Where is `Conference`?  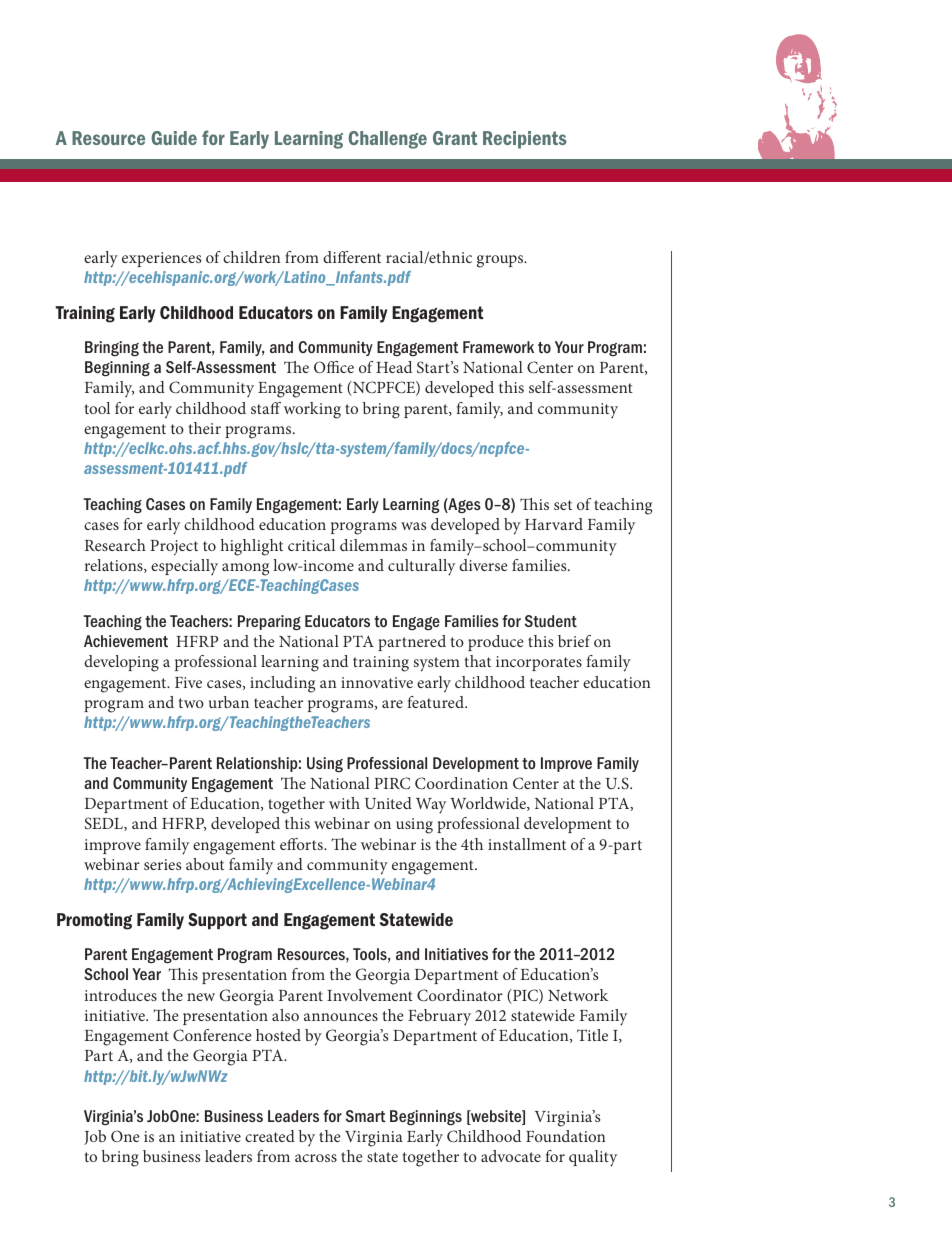
Conference is located at coordinates (212, 1035).
